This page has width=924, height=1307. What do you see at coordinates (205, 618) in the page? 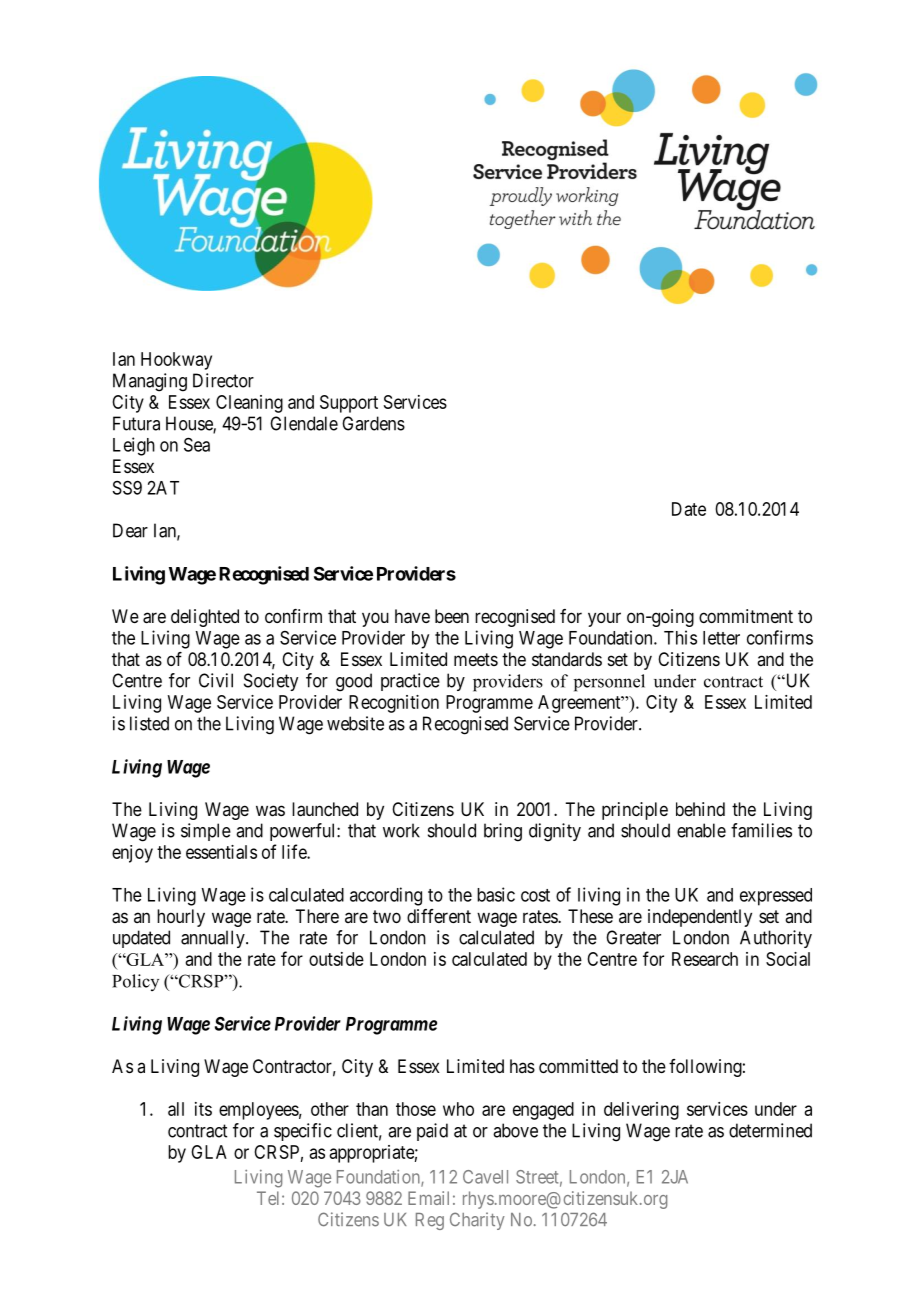
I see `delighted` at bounding box center [205, 618].
